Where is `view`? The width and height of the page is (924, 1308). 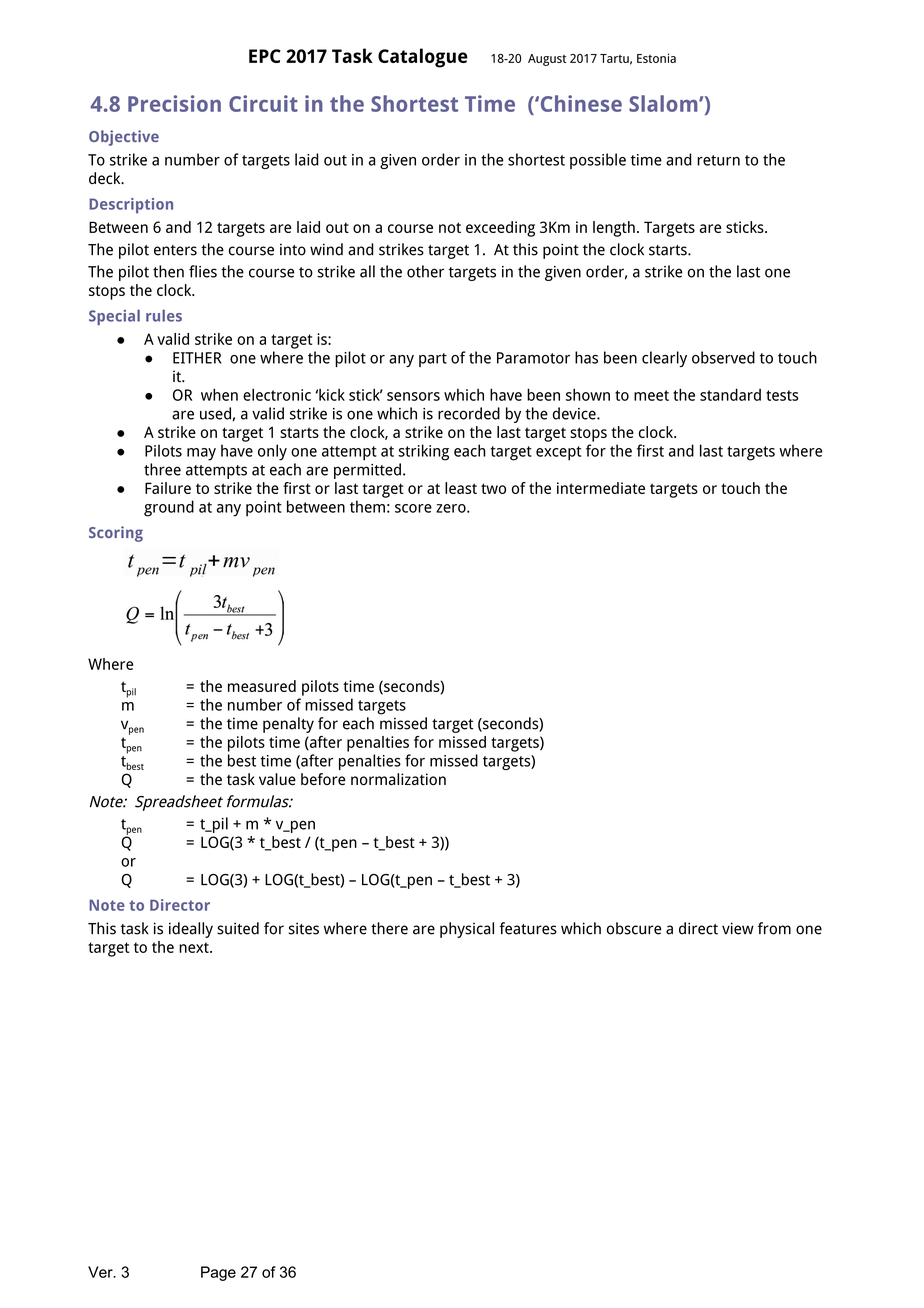 view is located at coordinates (738, 928).
